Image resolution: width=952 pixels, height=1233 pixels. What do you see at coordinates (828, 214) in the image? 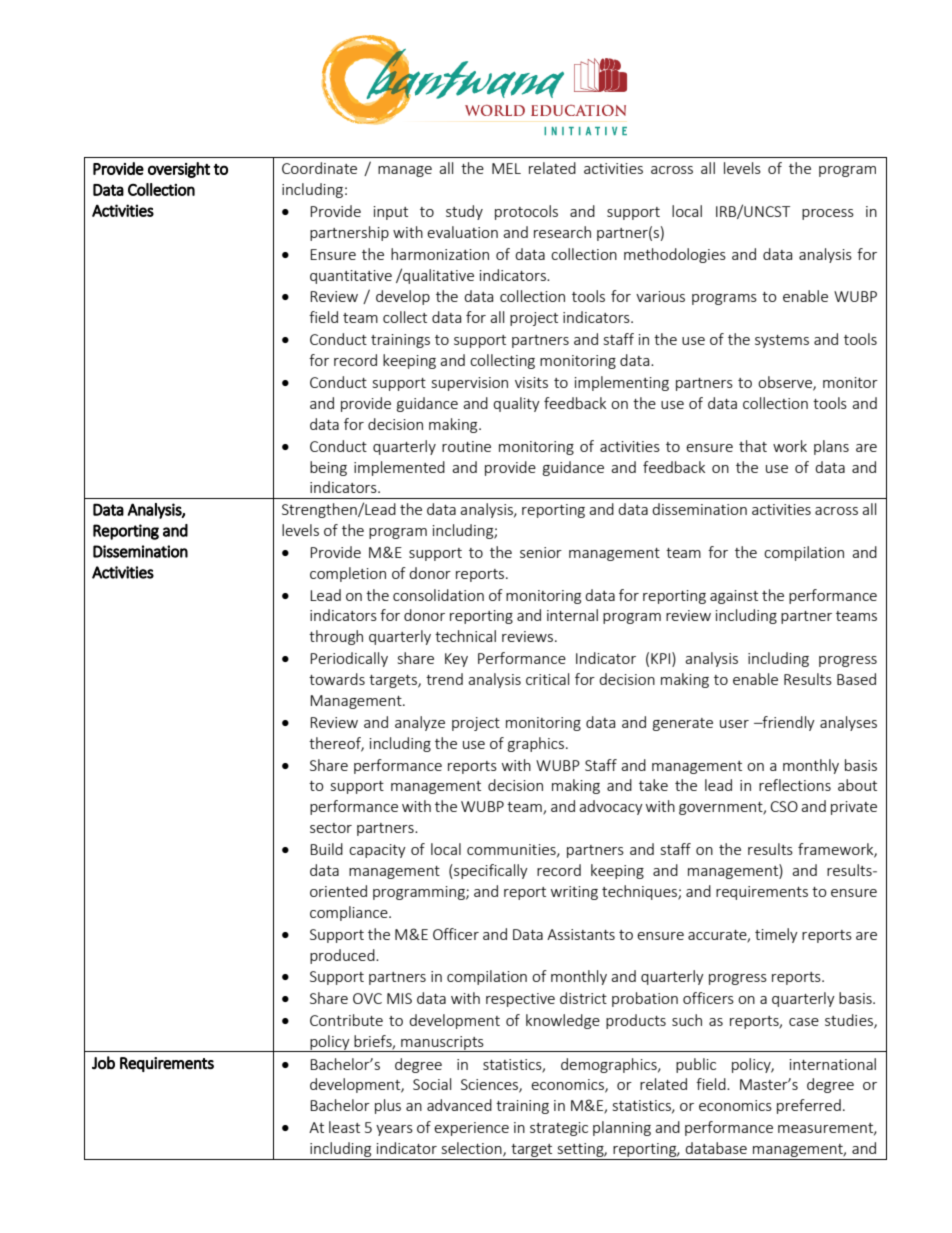
I see `process` at bounding box center [828, 214].
